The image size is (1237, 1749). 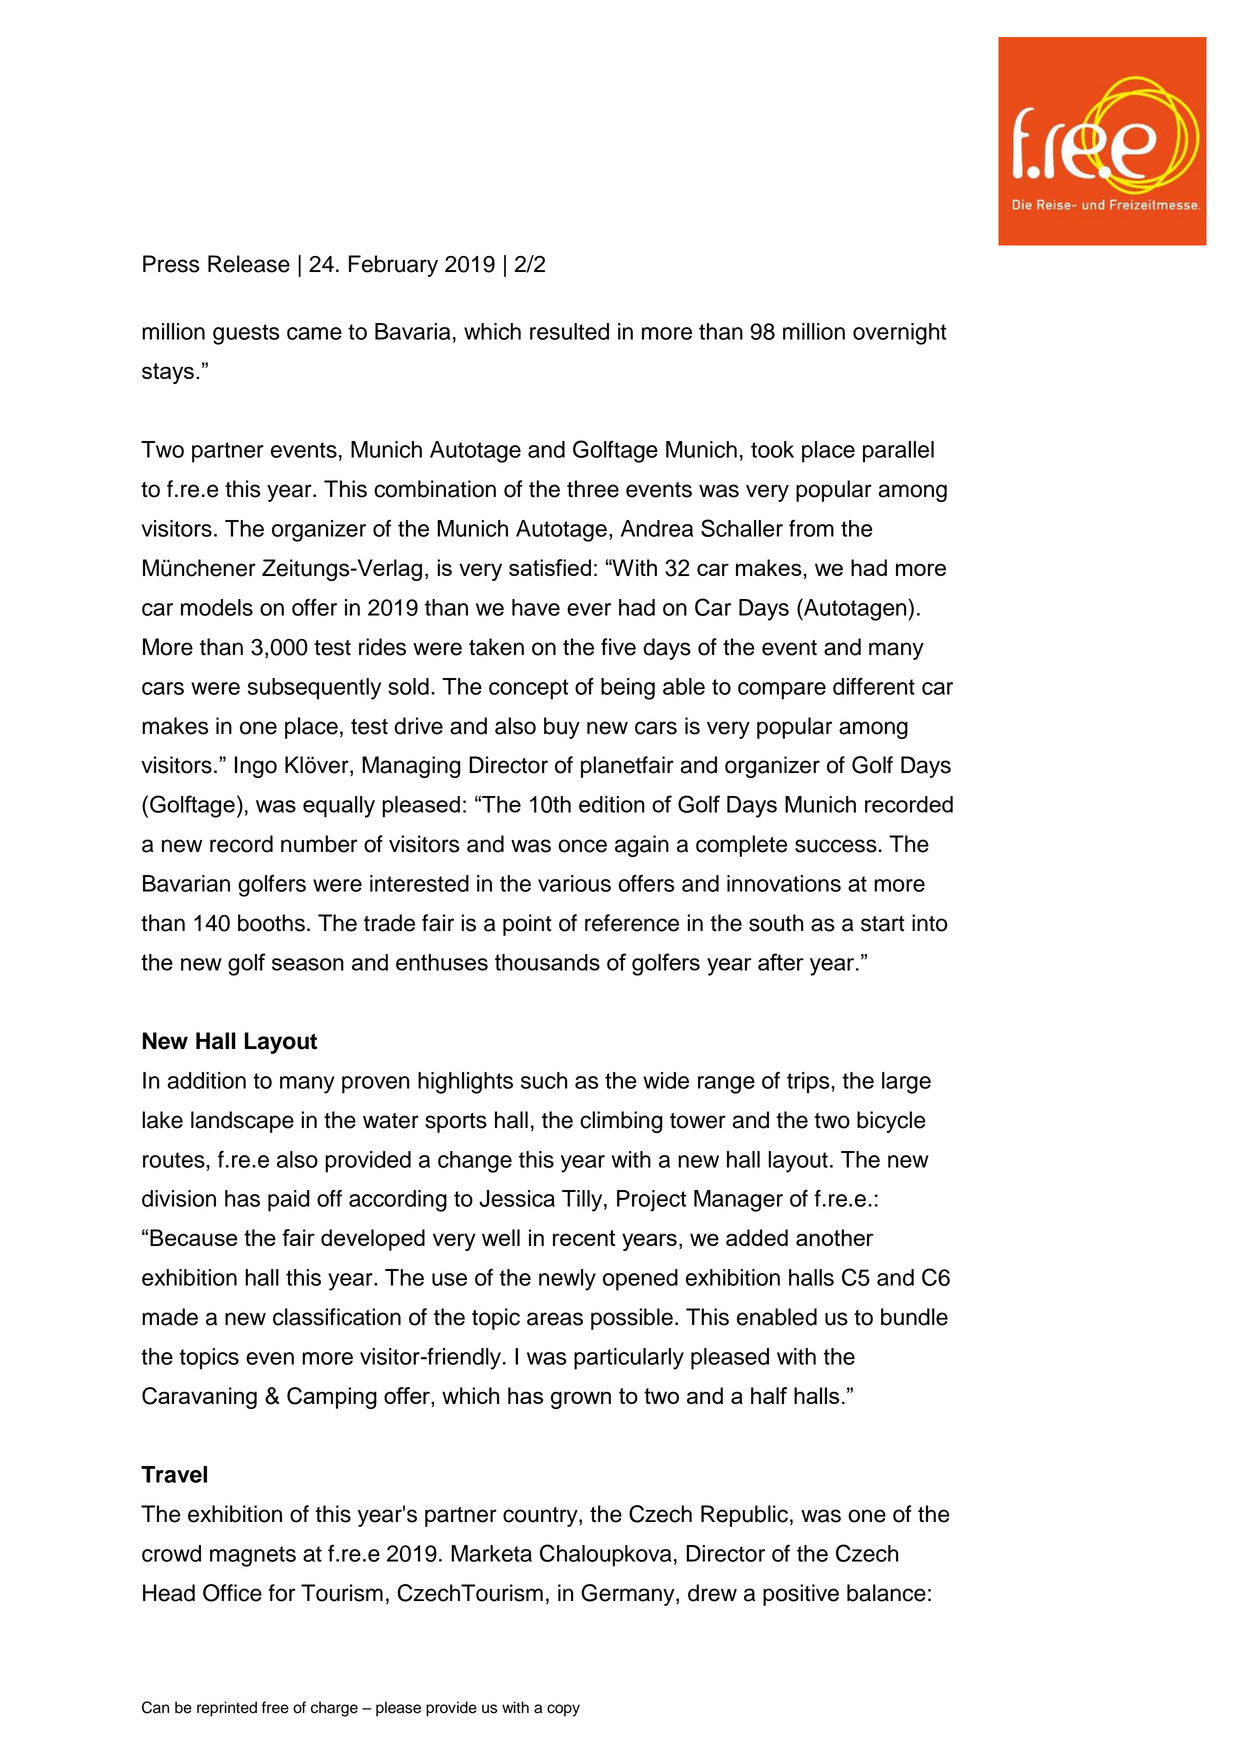 What do you see at coordinates (217, 607) in the document?
I see `models` at bounding box center [217, 607].
